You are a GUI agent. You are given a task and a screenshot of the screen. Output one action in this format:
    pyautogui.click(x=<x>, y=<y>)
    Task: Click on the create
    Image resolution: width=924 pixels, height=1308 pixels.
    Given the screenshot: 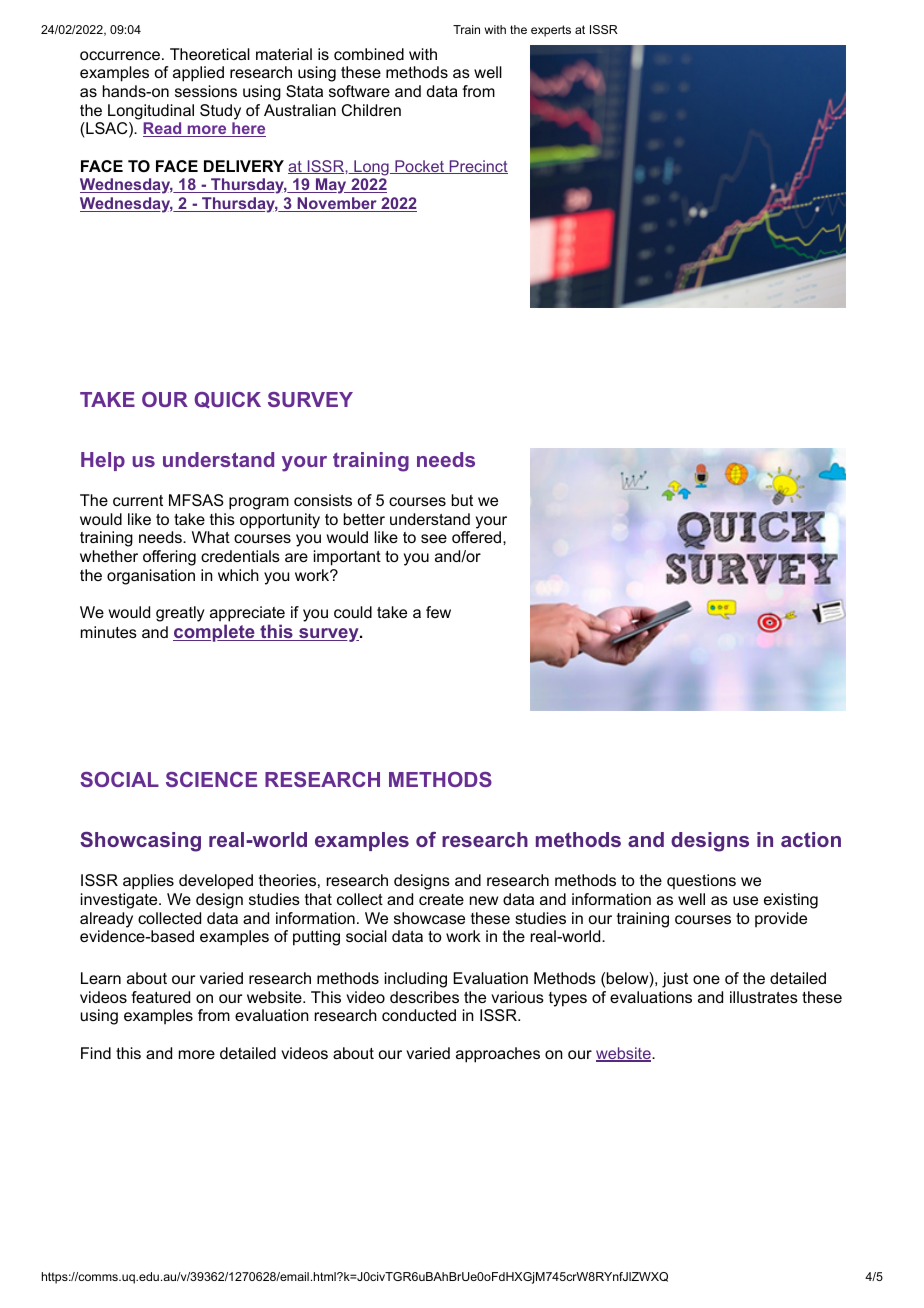 What is the action you would take?
    pyautogui.click(x=441, y=899)
